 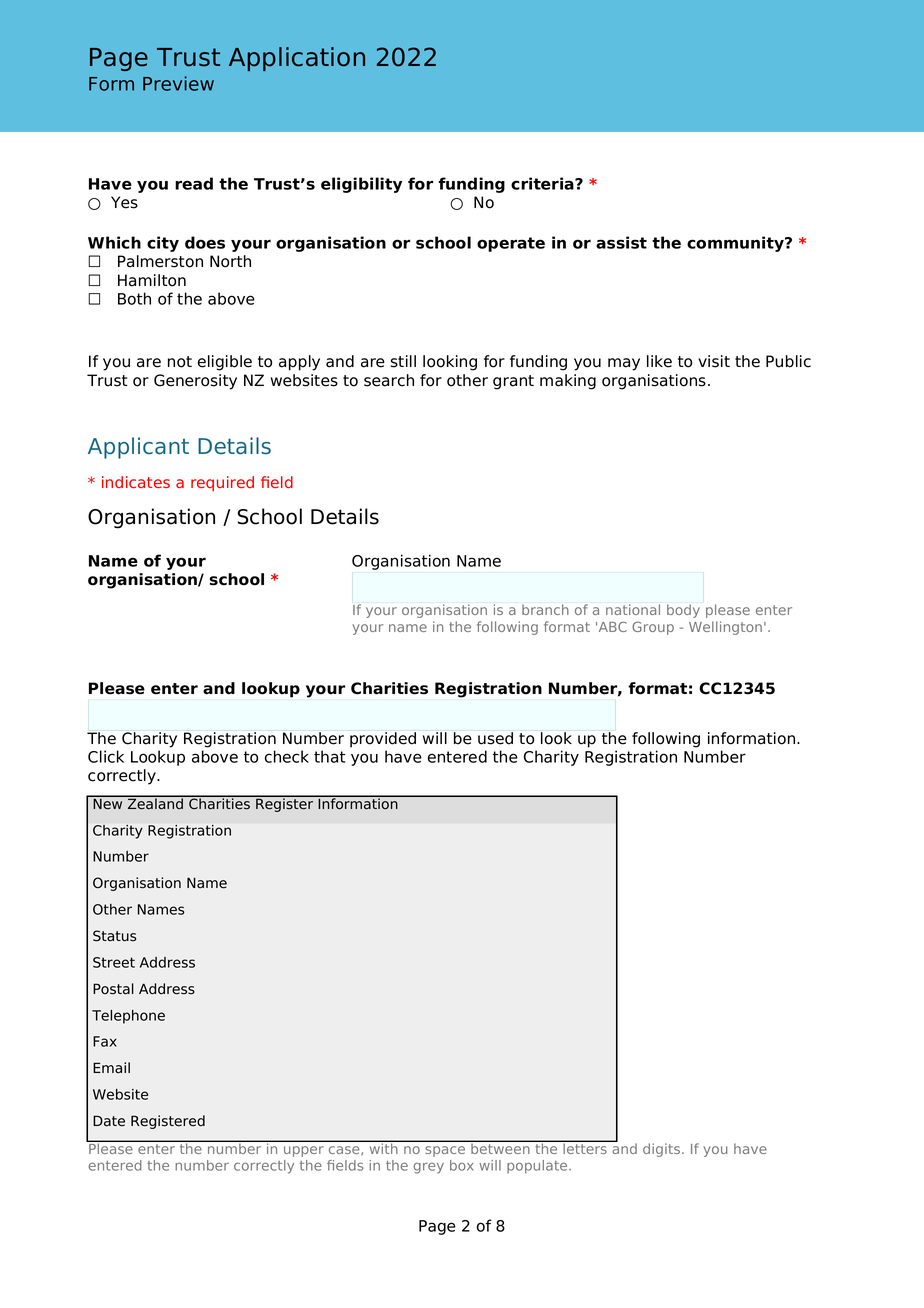 What do you see at coordinates (222, 483) in the document?
I see `required` at bounding box center [222, 483].
